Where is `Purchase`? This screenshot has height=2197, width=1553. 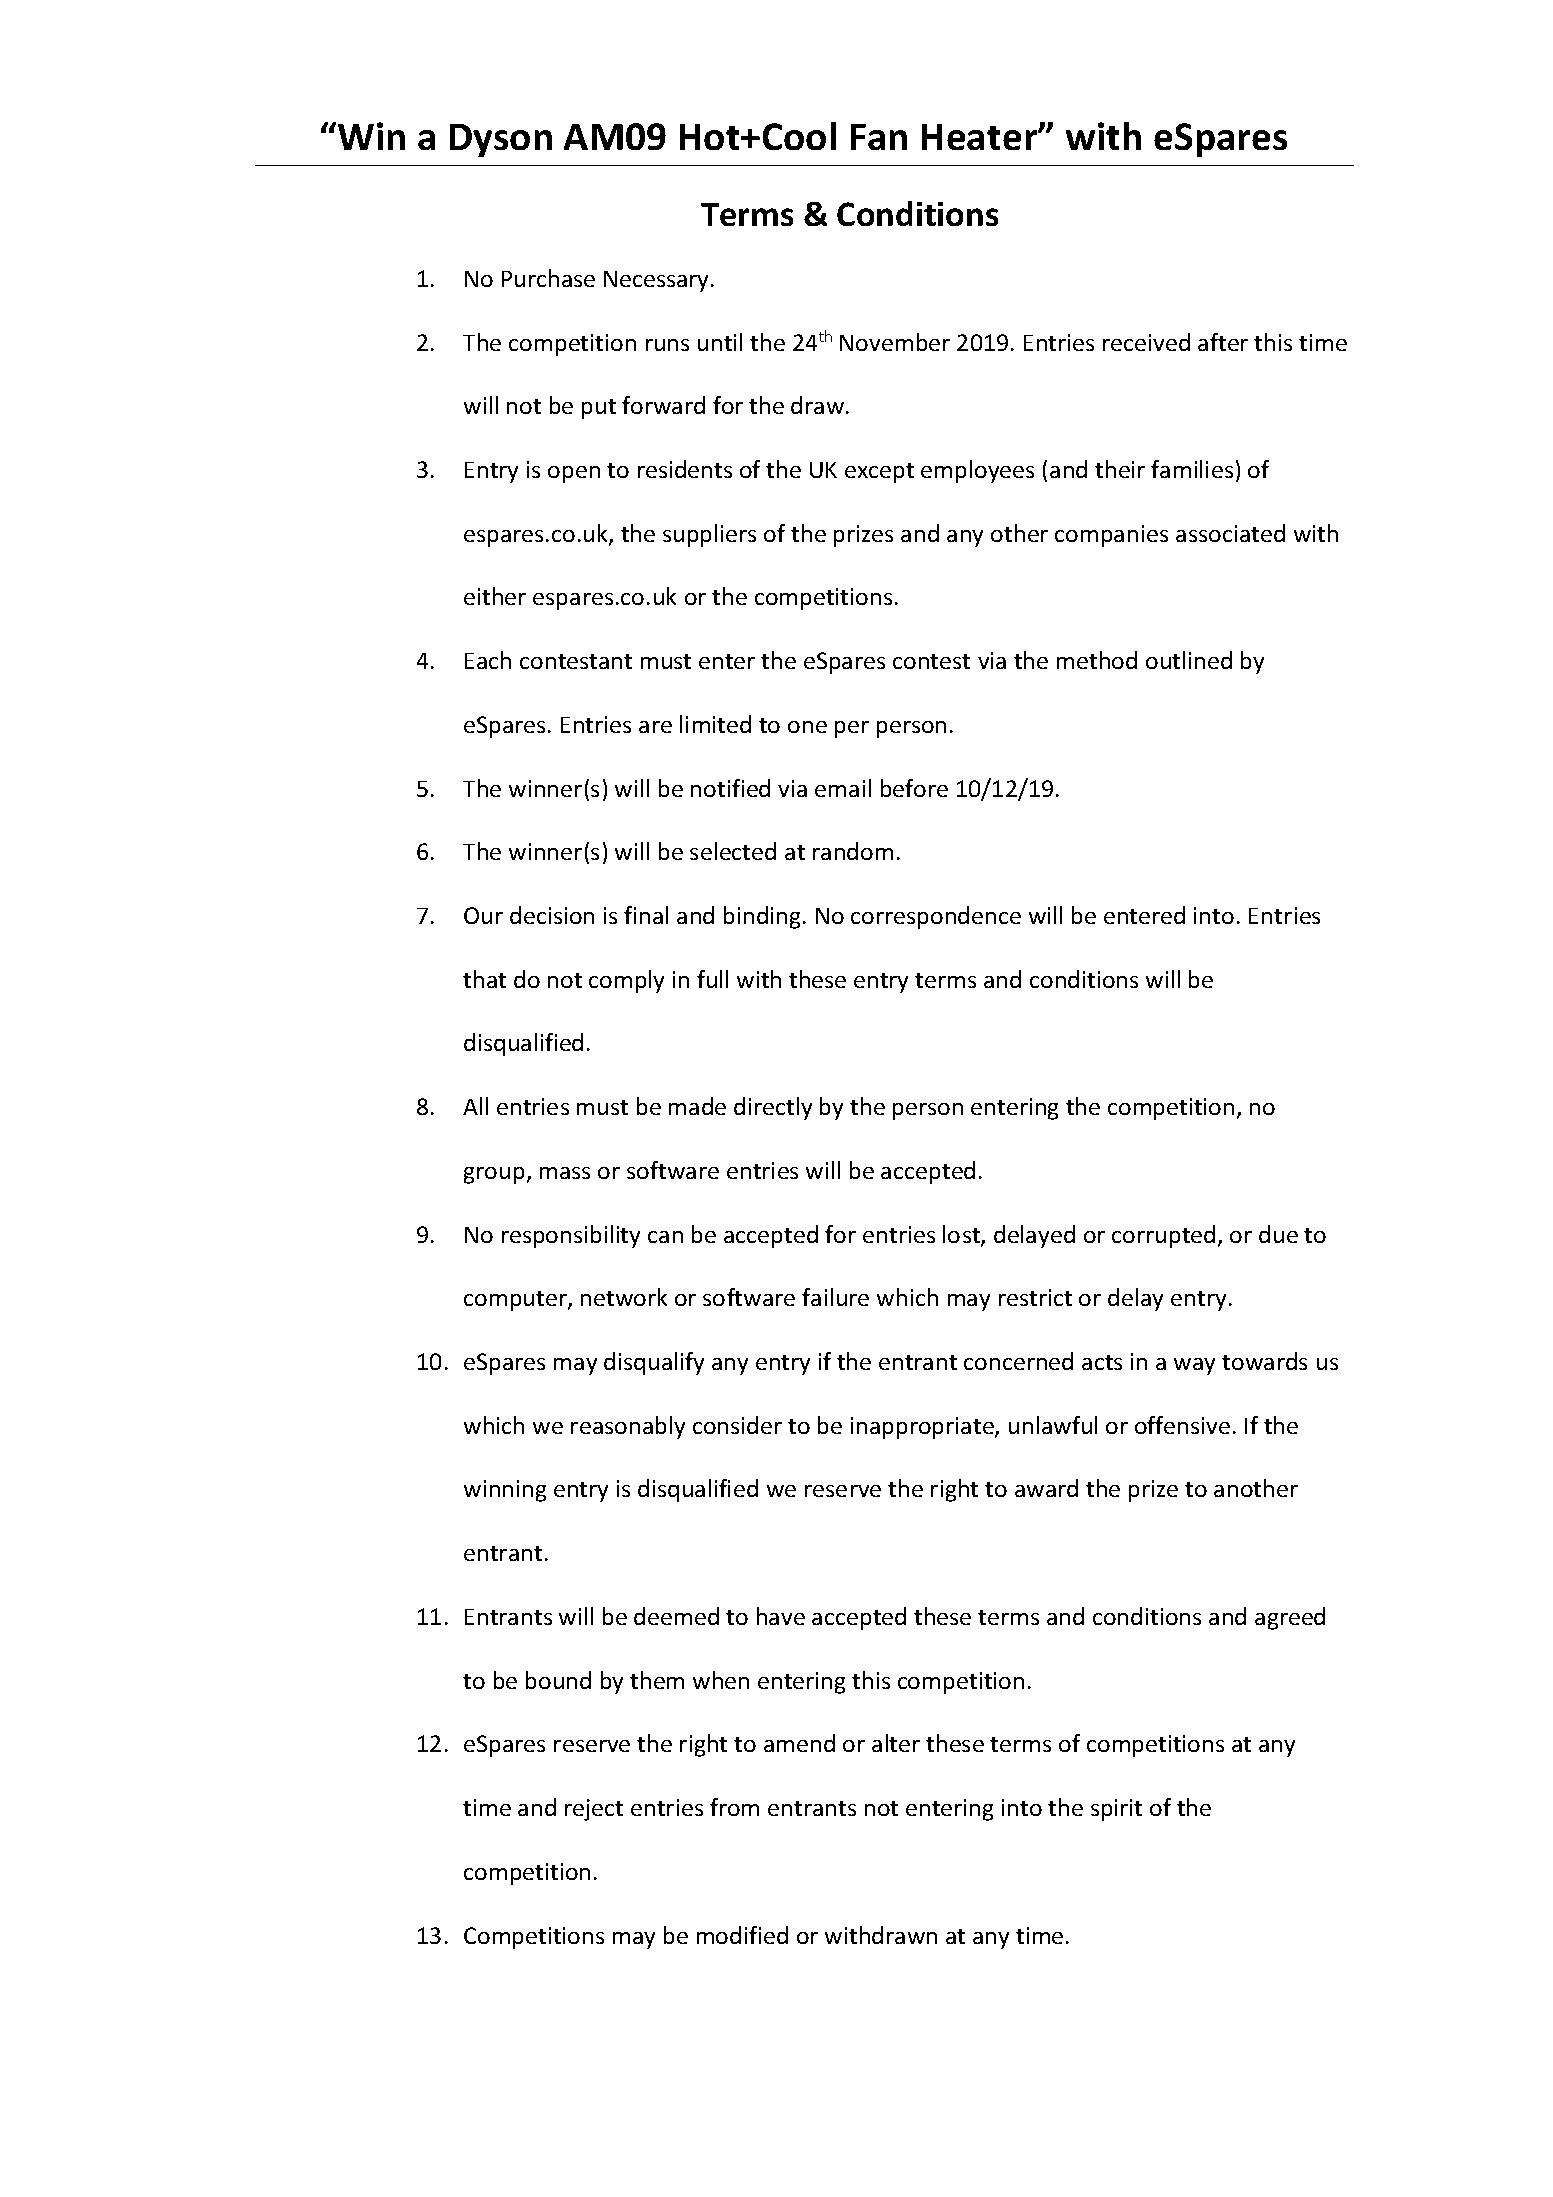 Purchase is located at coordinates (548, 278).
